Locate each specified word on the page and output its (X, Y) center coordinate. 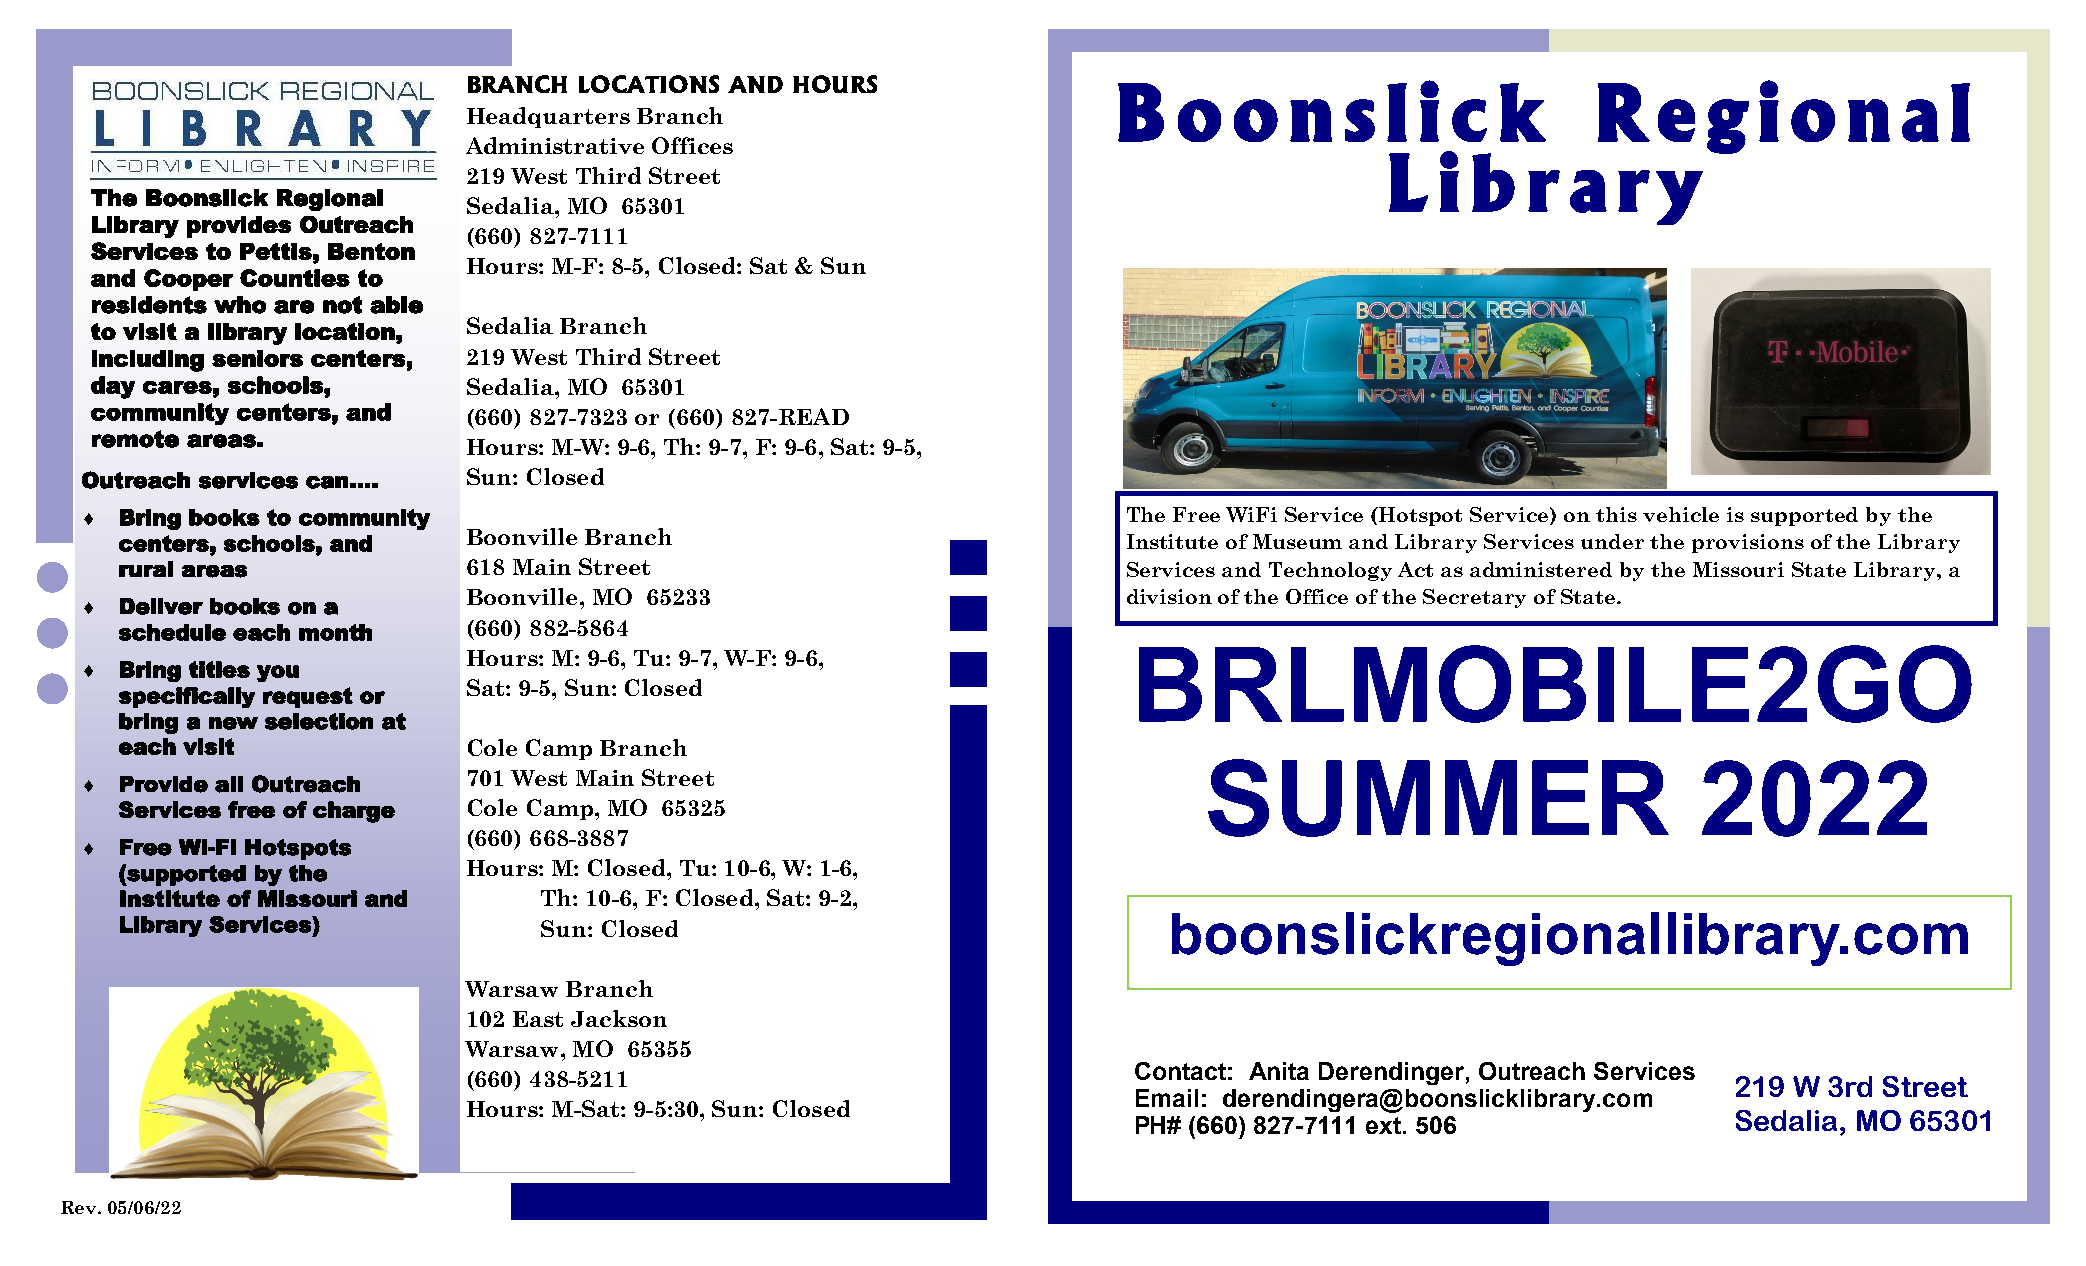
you (278, 673)
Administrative (555, 145)
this (1616, 514)
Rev (80, 1207)
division (1169, 596)
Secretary (1474, 598)
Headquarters (548, 117)
